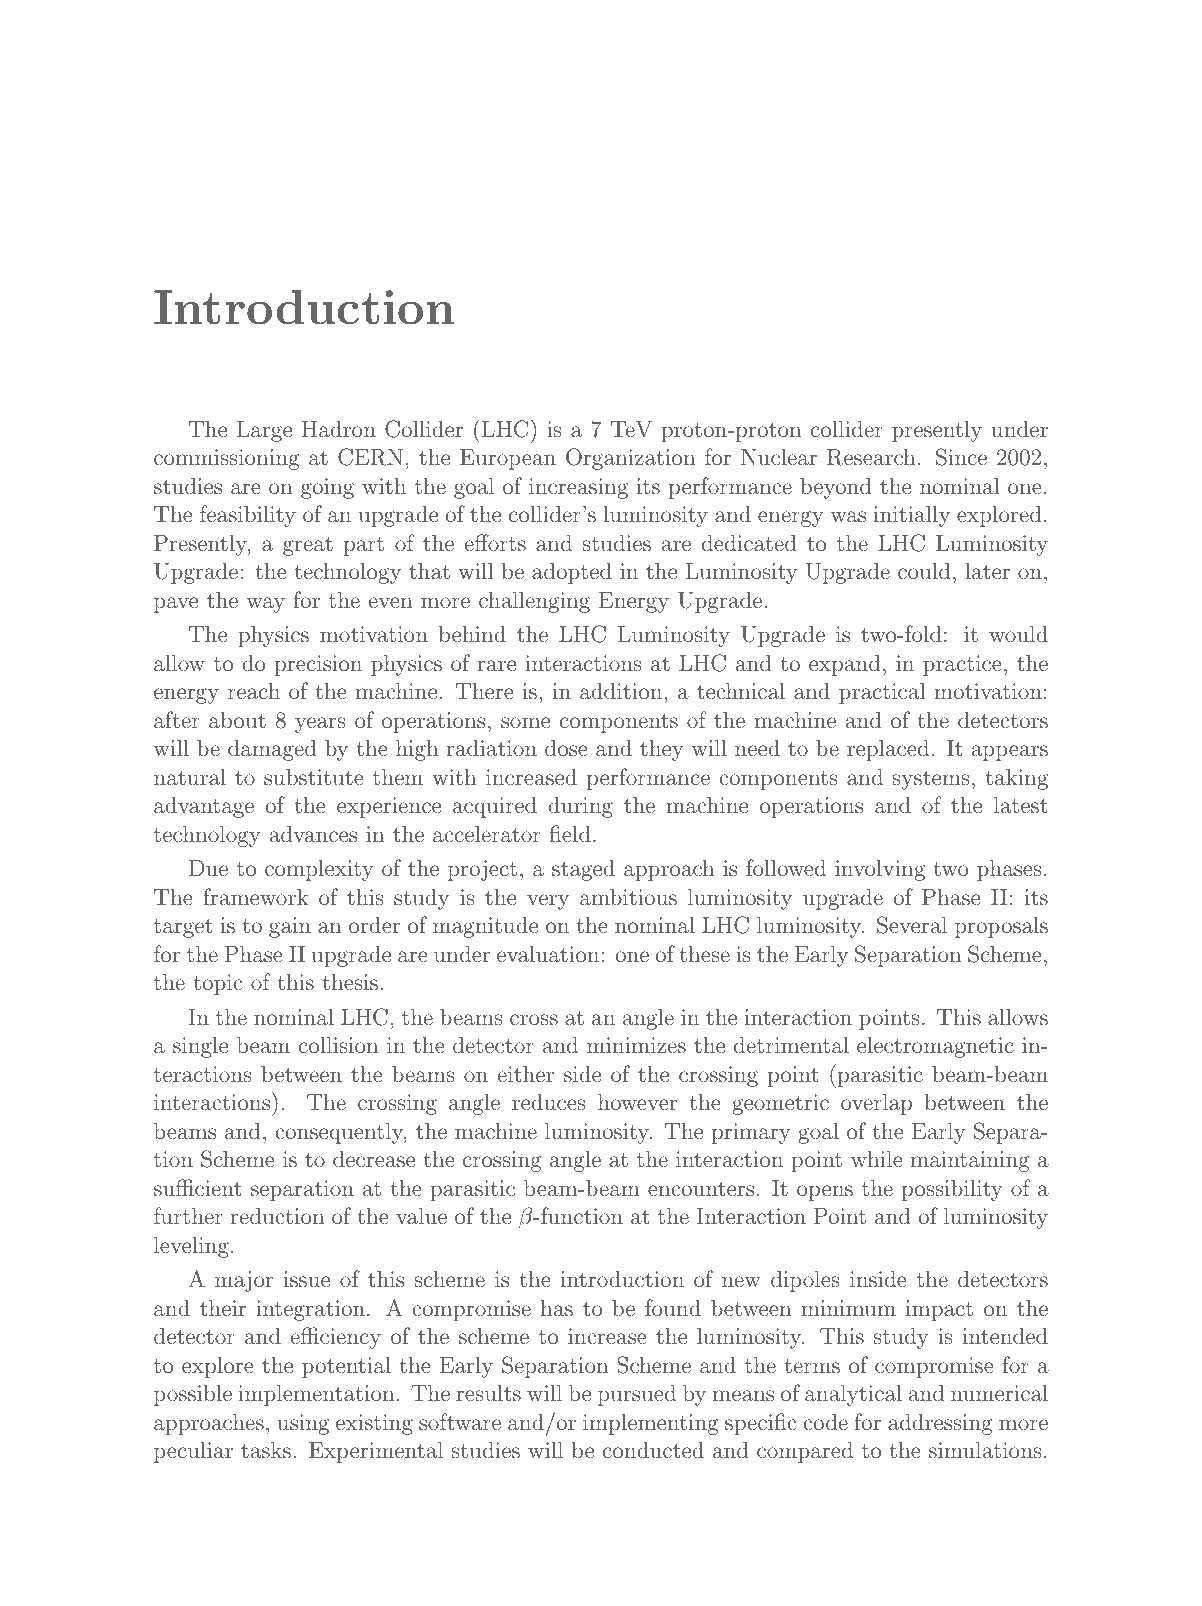 This document has height=1606, width=1202. What do you see at coordinates (290, 927) in the document?
I see `gain` at bounding box center [290, 927].
